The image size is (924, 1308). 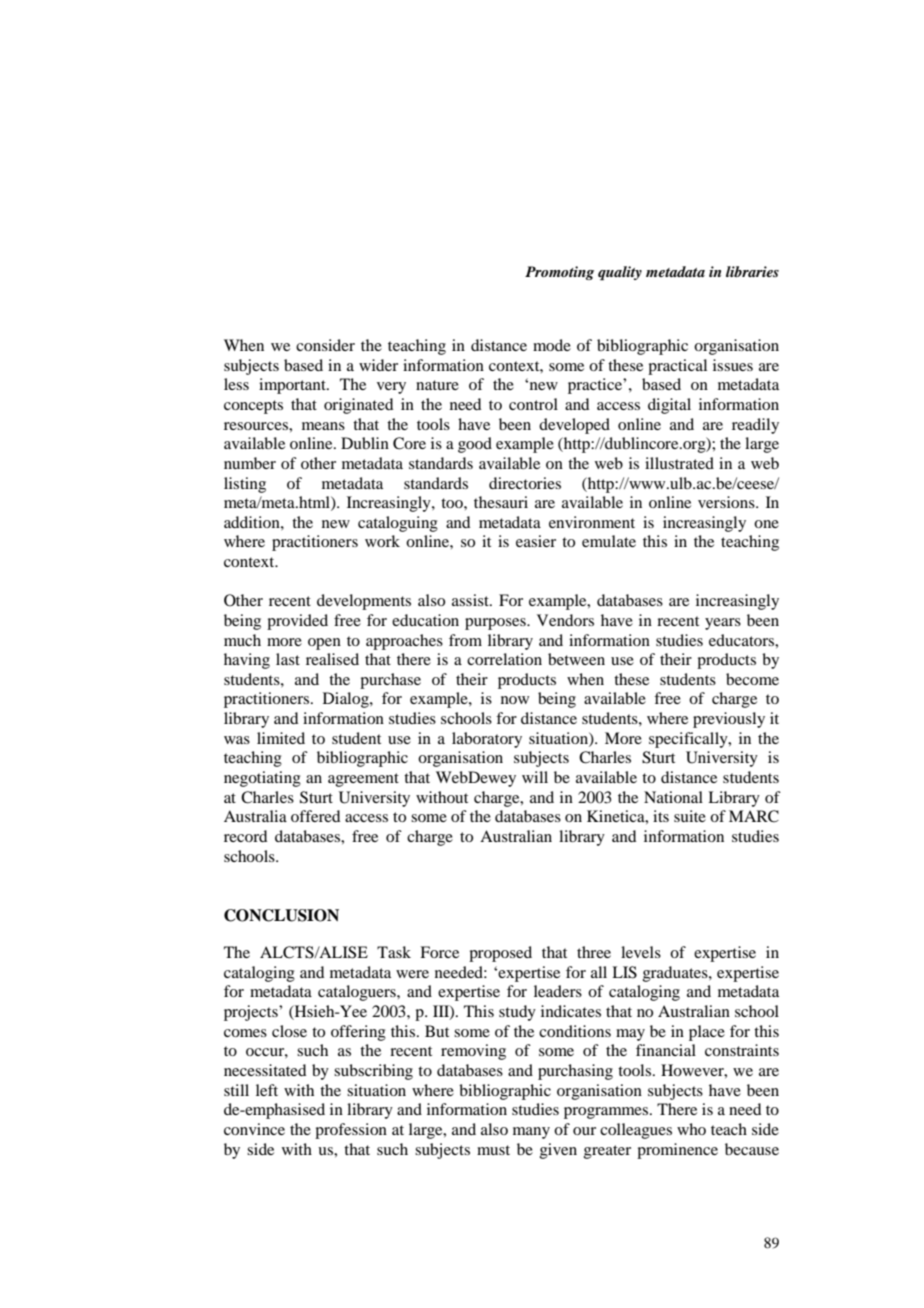 What do you see at coordinates (723, 624) in the screenshot?
I see `years` at bounding box center [723, 624].
